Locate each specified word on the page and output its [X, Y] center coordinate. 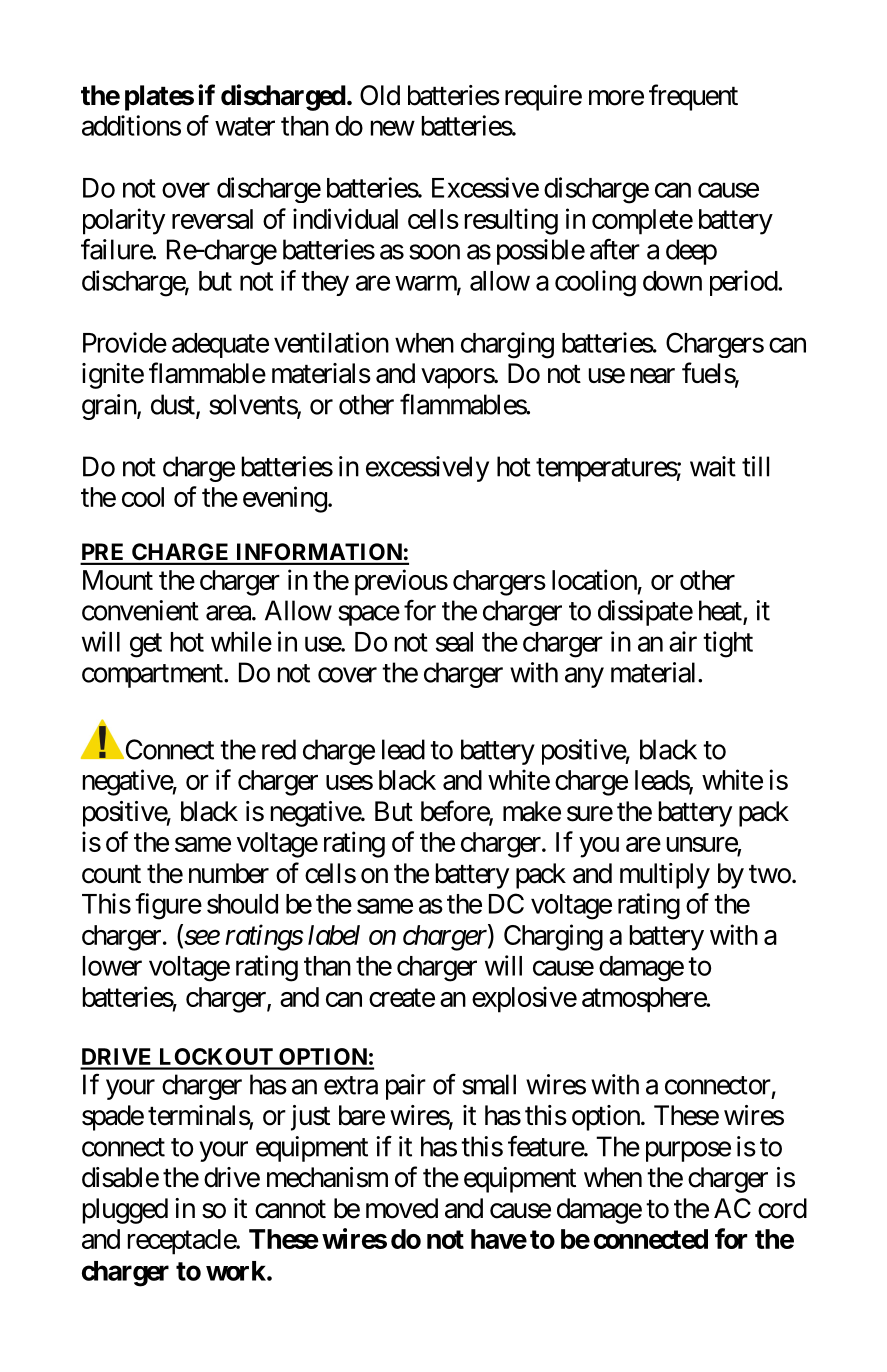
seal [454, 642]
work [236, 1271]
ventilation [331, 342]
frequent [693, 97]
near [653, 376]
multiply [665, 876]
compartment [152, 676]
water [245, 127]
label [334, 935]
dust [173, 404]
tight [728, 644]
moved [402, 1208]
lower [112, 966]
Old [380, 95]
